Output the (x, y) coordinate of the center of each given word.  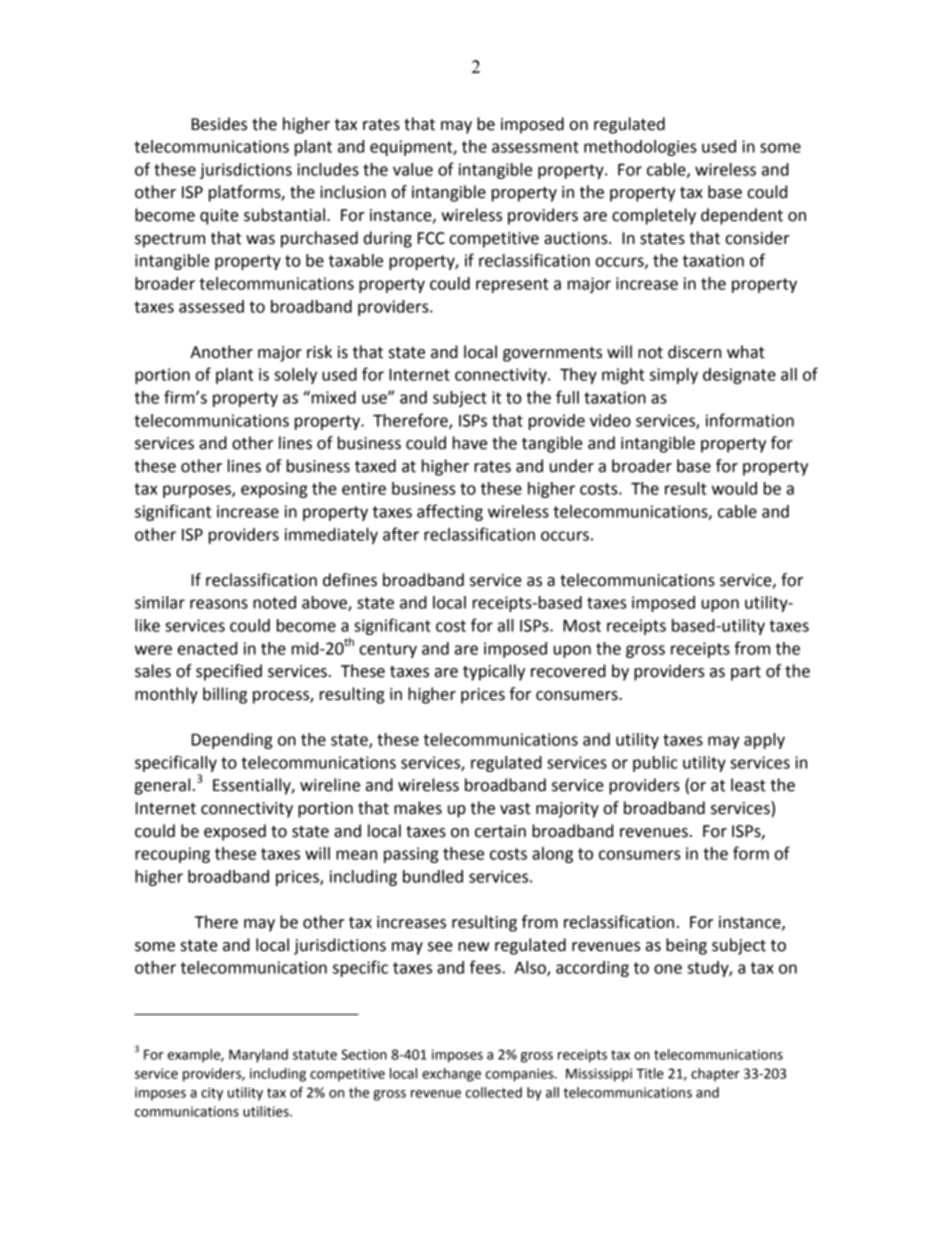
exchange (451, 1075)
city (212, 1094)
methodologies (640, 148)
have (470, 443)
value (413, 169)
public (655, 764)
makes (418, 808)
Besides (219, 124)
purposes (198, 491)
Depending (232, 741)
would (734, 488)
